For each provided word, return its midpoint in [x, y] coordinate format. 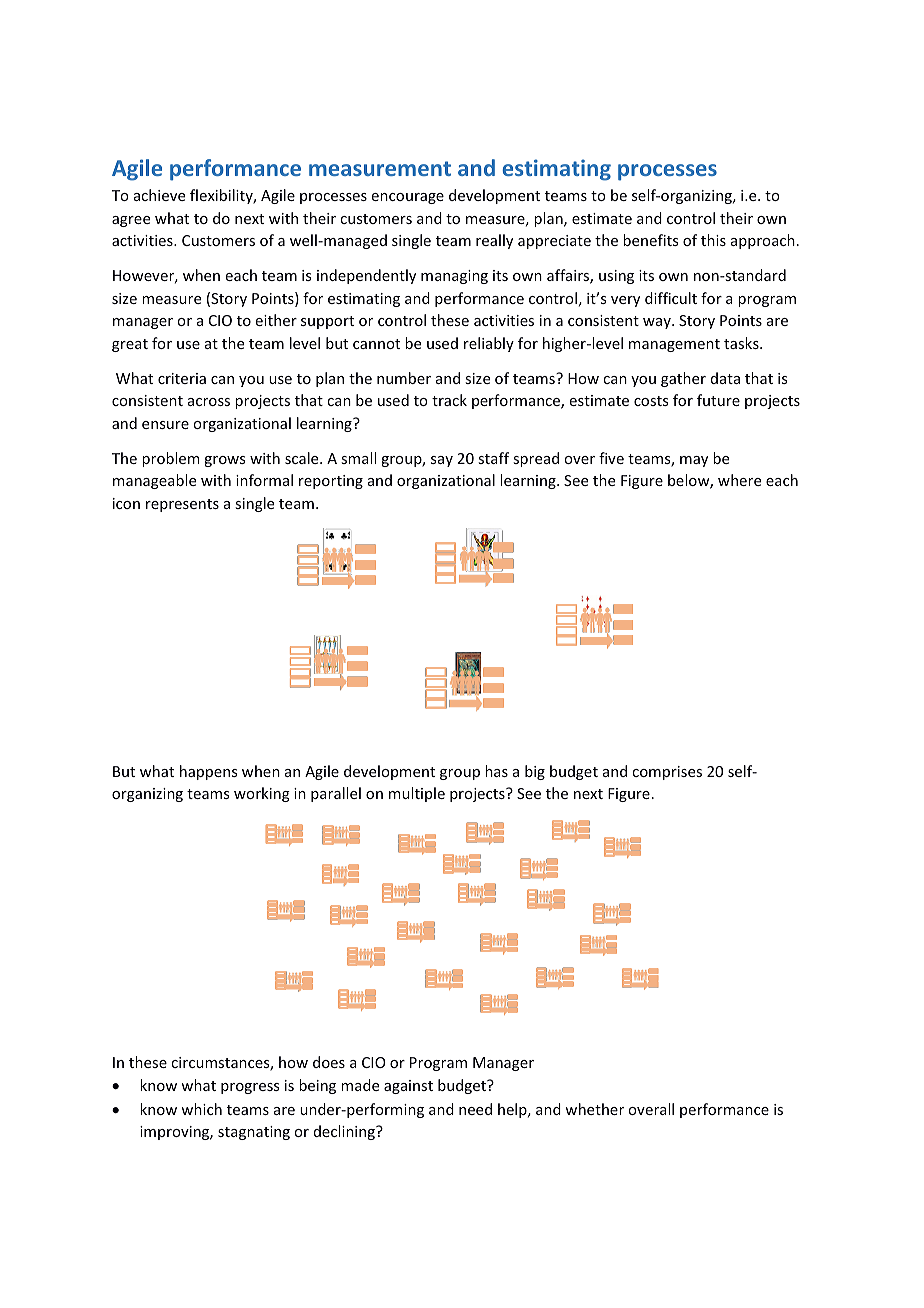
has [496, 771]
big [535, 772]
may [694, 461]
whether [594, 1109]
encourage [408, 198]
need [475, 1109]
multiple [417, 794]
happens [208, 772]
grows [224, 461]
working [262, 794]
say [442, 461]
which [201, 1109]
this [713, 240]
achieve [159, 195]
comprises [667, 773]
